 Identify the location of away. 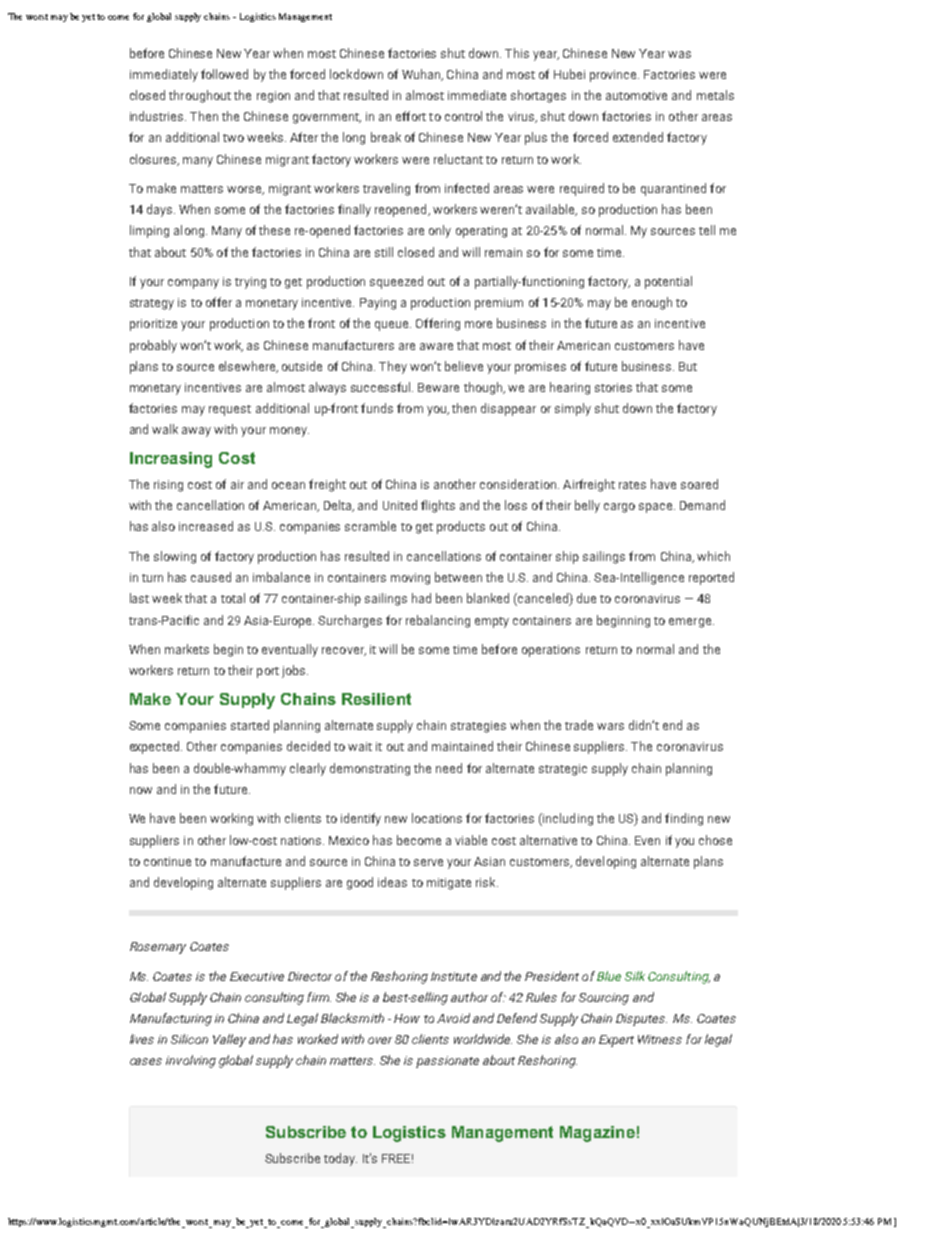
(196, 432).
